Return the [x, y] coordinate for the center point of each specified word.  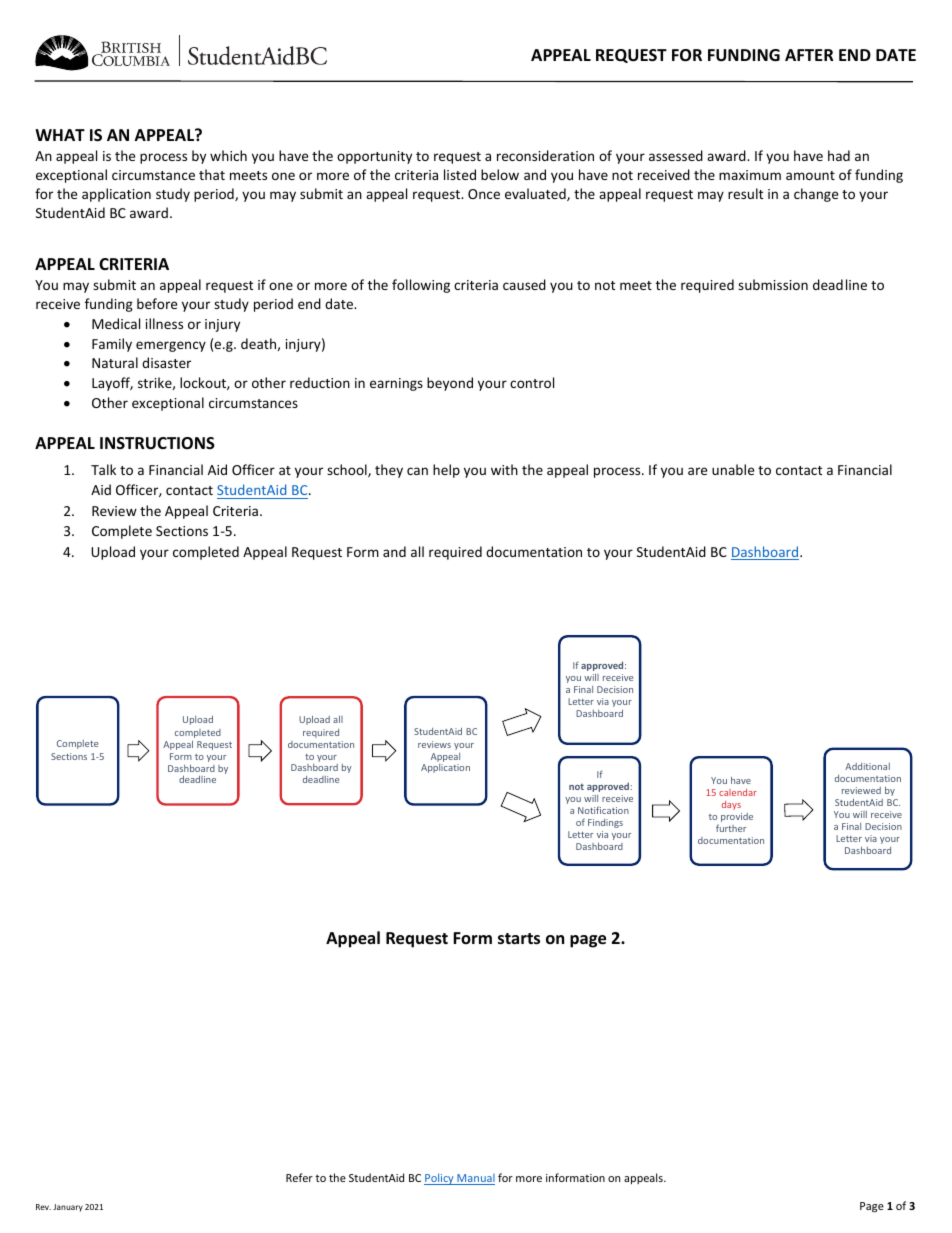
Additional [867, 766]
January [68, 1208]
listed [460, 174]
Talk [103, 469]
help [446, 471]
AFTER [809, 55]
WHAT [60, 135]
